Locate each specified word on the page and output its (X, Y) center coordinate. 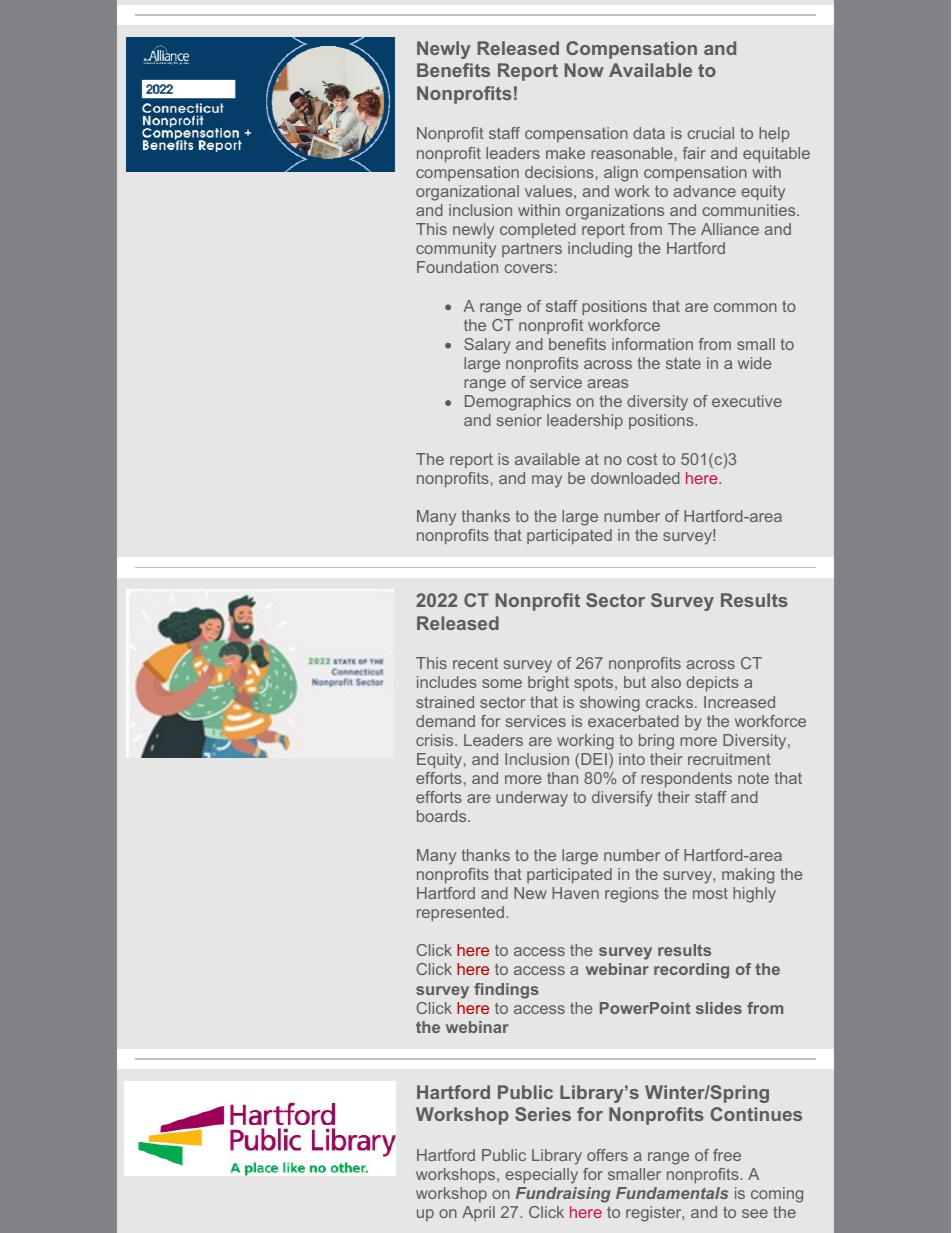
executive (747, 401)
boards (443, 816)
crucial (711, 133)
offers (607, 1155)
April (478, 1213)
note (753, 778)
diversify (622, 799)
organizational (467, 193)
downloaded (635, 478)
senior (519, 420)
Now (584, 70)
